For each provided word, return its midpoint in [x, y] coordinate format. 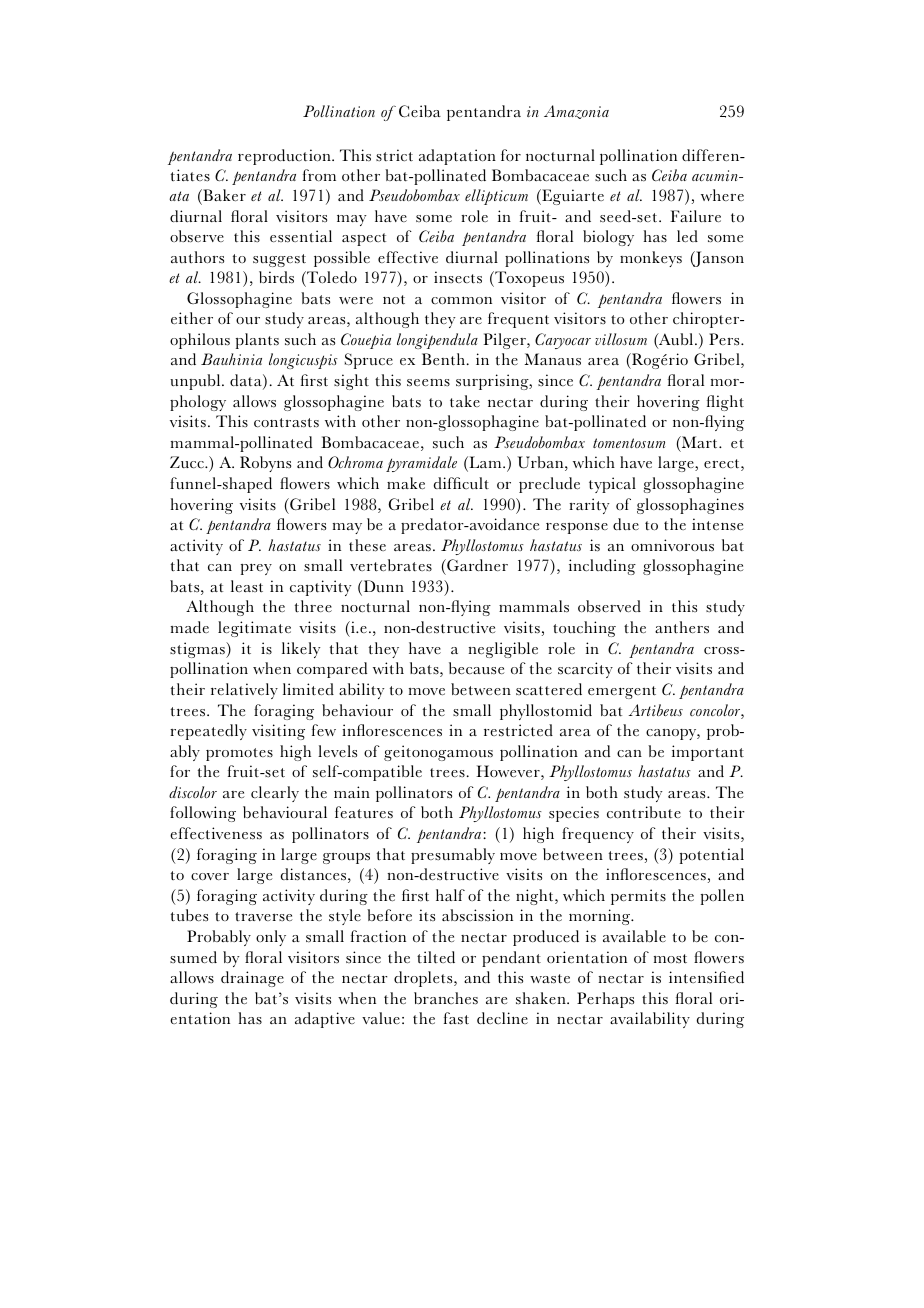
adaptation [457, 157]
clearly [275, 794]
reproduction [285, 157]
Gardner [476, 567]
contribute [644, 812]
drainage [252, 979]
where [722, 195]
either [192, 318]
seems [428, 383]
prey [256, 569]
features [364, 812]
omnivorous [672, 545]
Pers [725, 339]
